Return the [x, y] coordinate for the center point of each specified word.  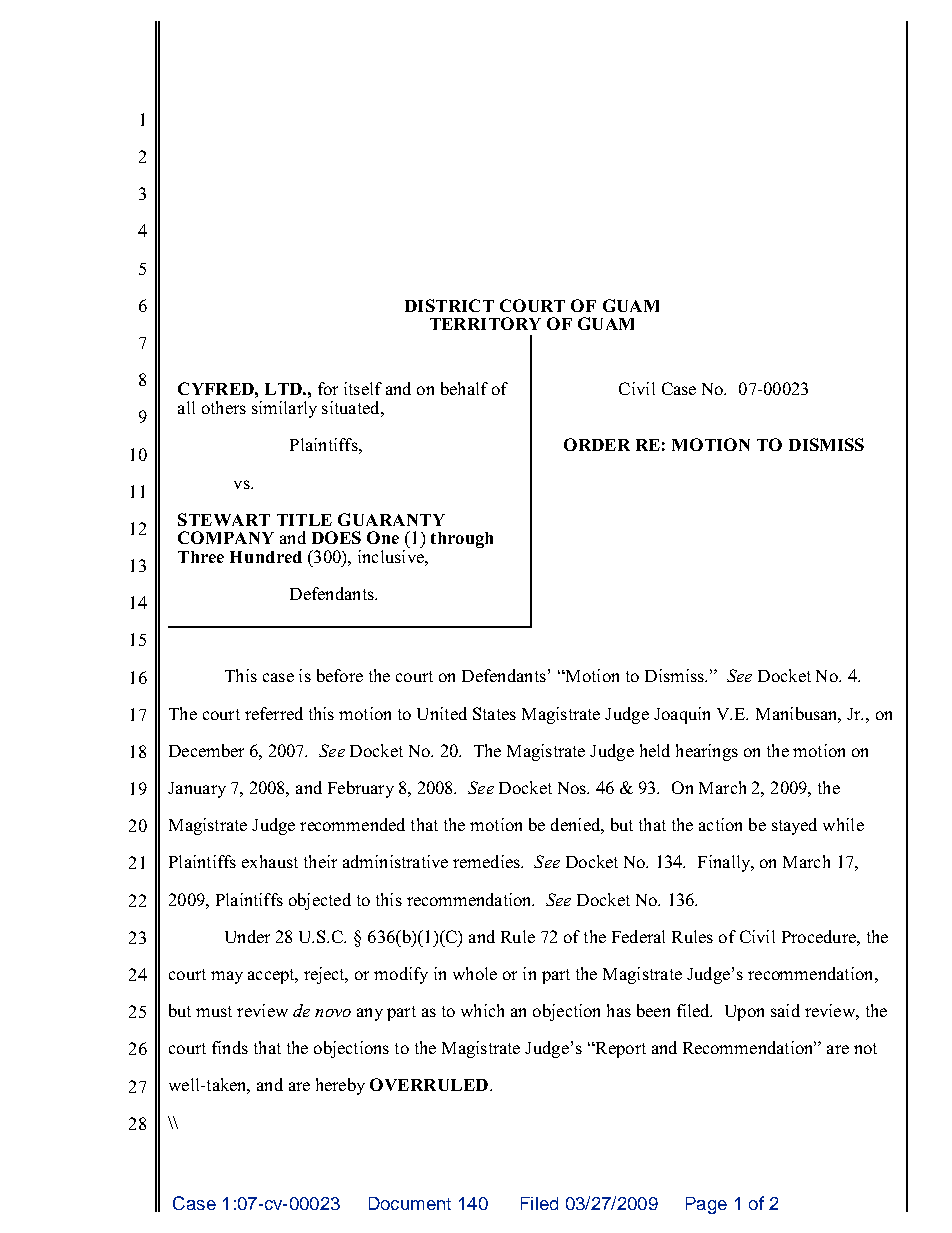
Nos [573, 788]
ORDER [597, 444]
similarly [284, 409]
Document [410, 1203]
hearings [707, 752]
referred [274, 713]
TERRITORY [485, 323]
